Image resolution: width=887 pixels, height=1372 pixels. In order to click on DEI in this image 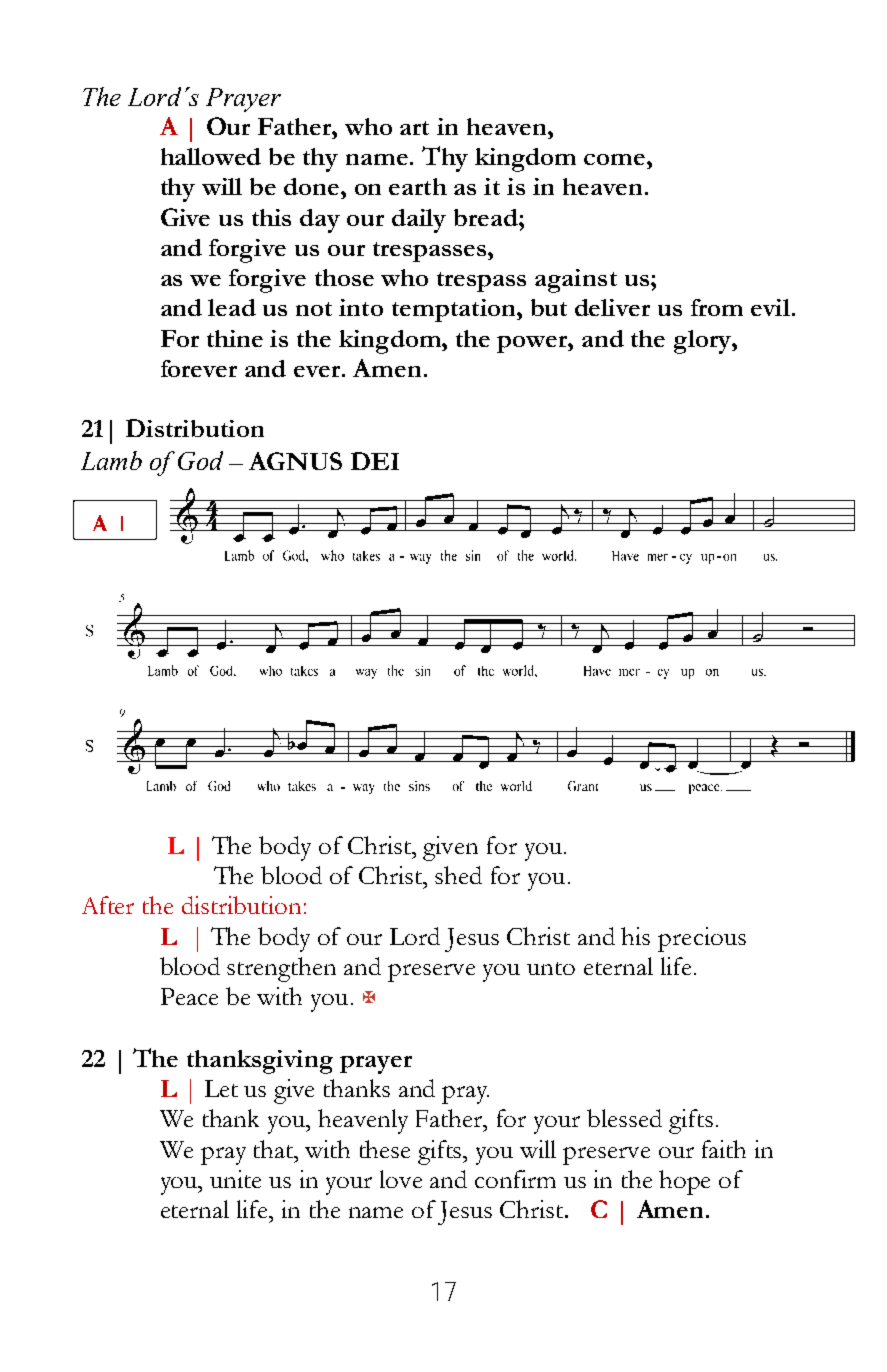, I will do `click(375, 461)`.
